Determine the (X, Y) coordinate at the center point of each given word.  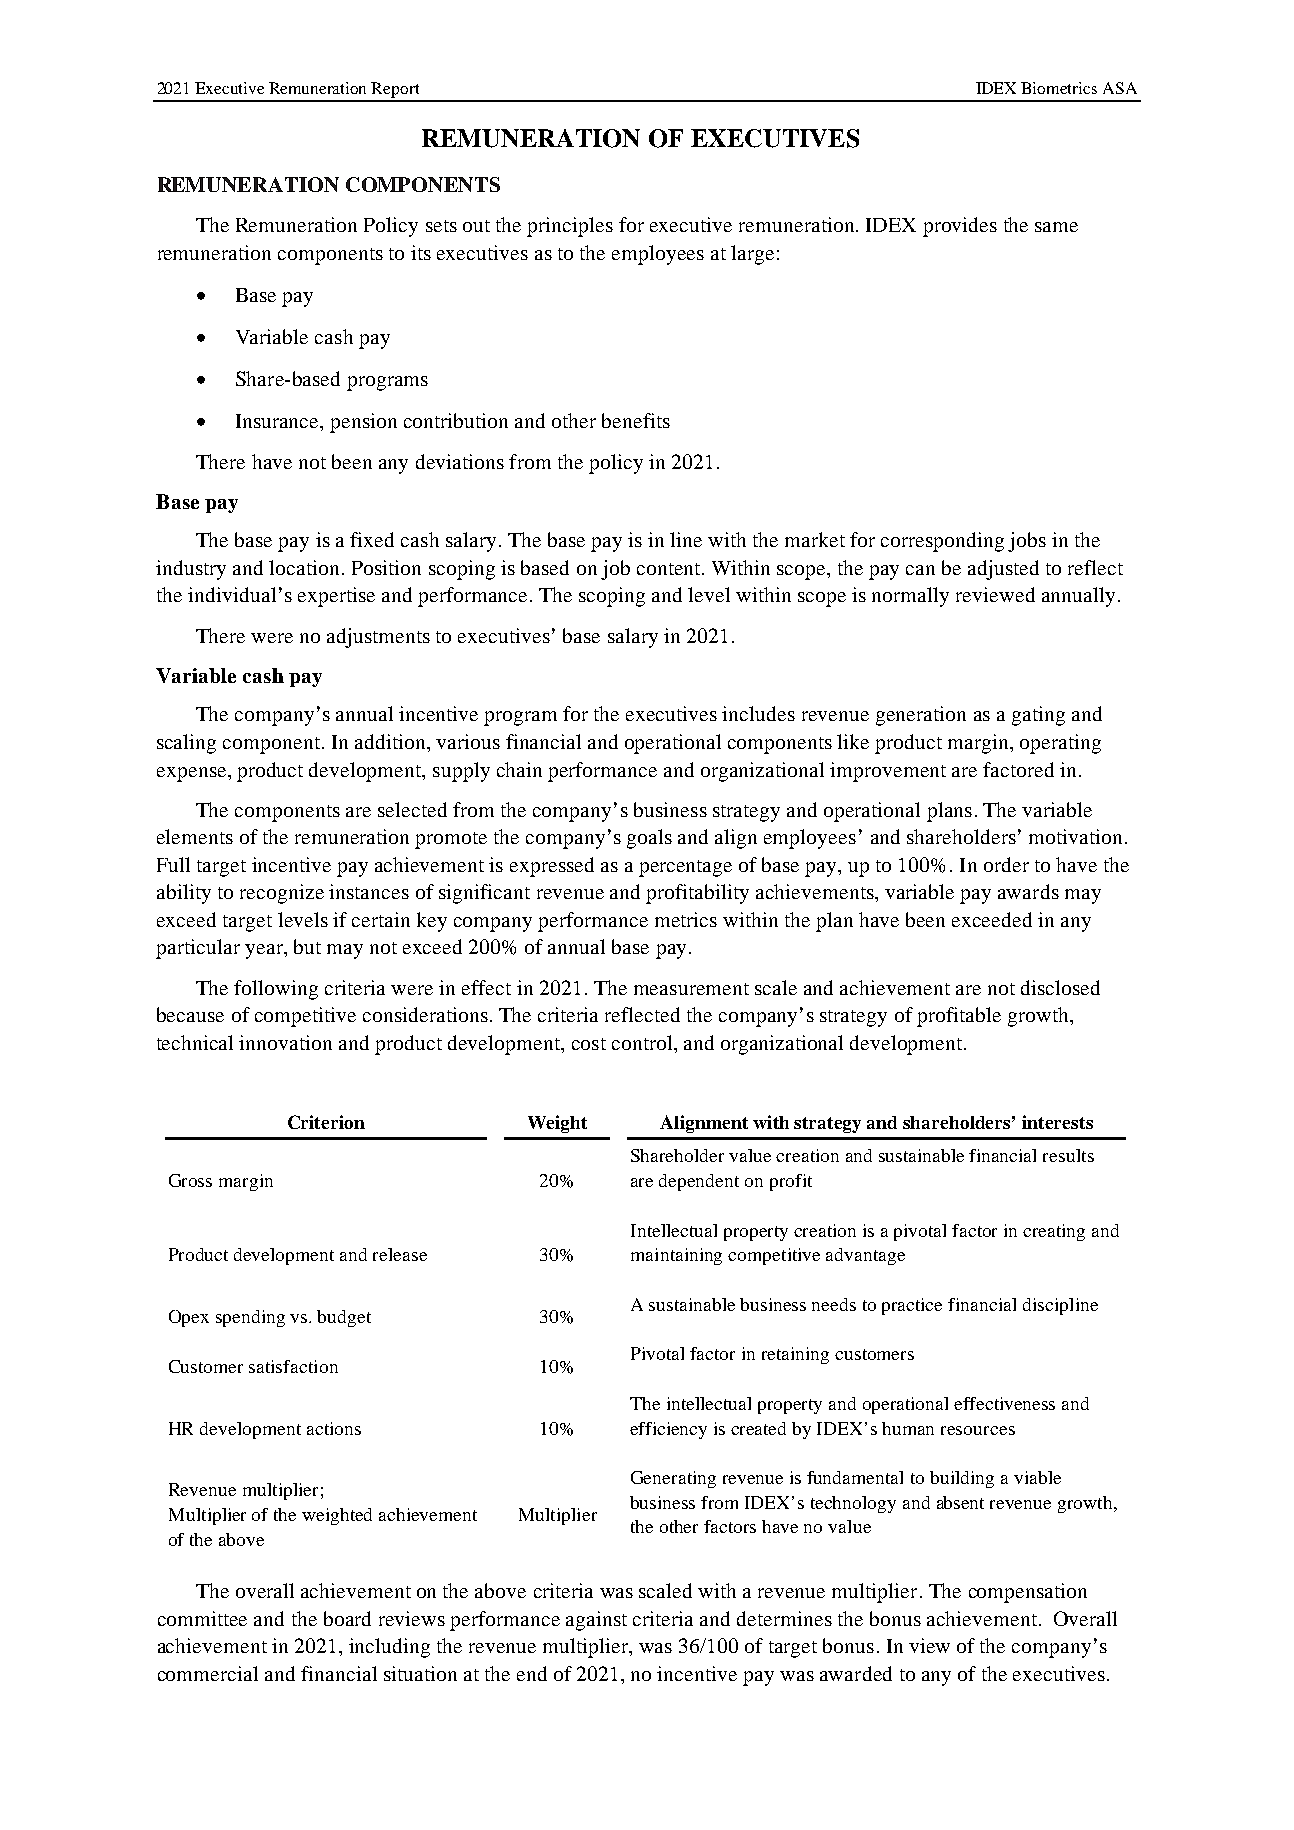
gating (1038, 716)
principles (570, 227)
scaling (186, 744)
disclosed (1060, 987)
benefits (636, 420)
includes (758, 713)
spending (250, 1318)
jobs (1027, 542)
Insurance (278, 421)
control (643, 1042)
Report (396, 91)
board (347, 1618)
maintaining (676, 1256)
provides (960, 227)
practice (912, 1306)
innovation (285, 1042)
